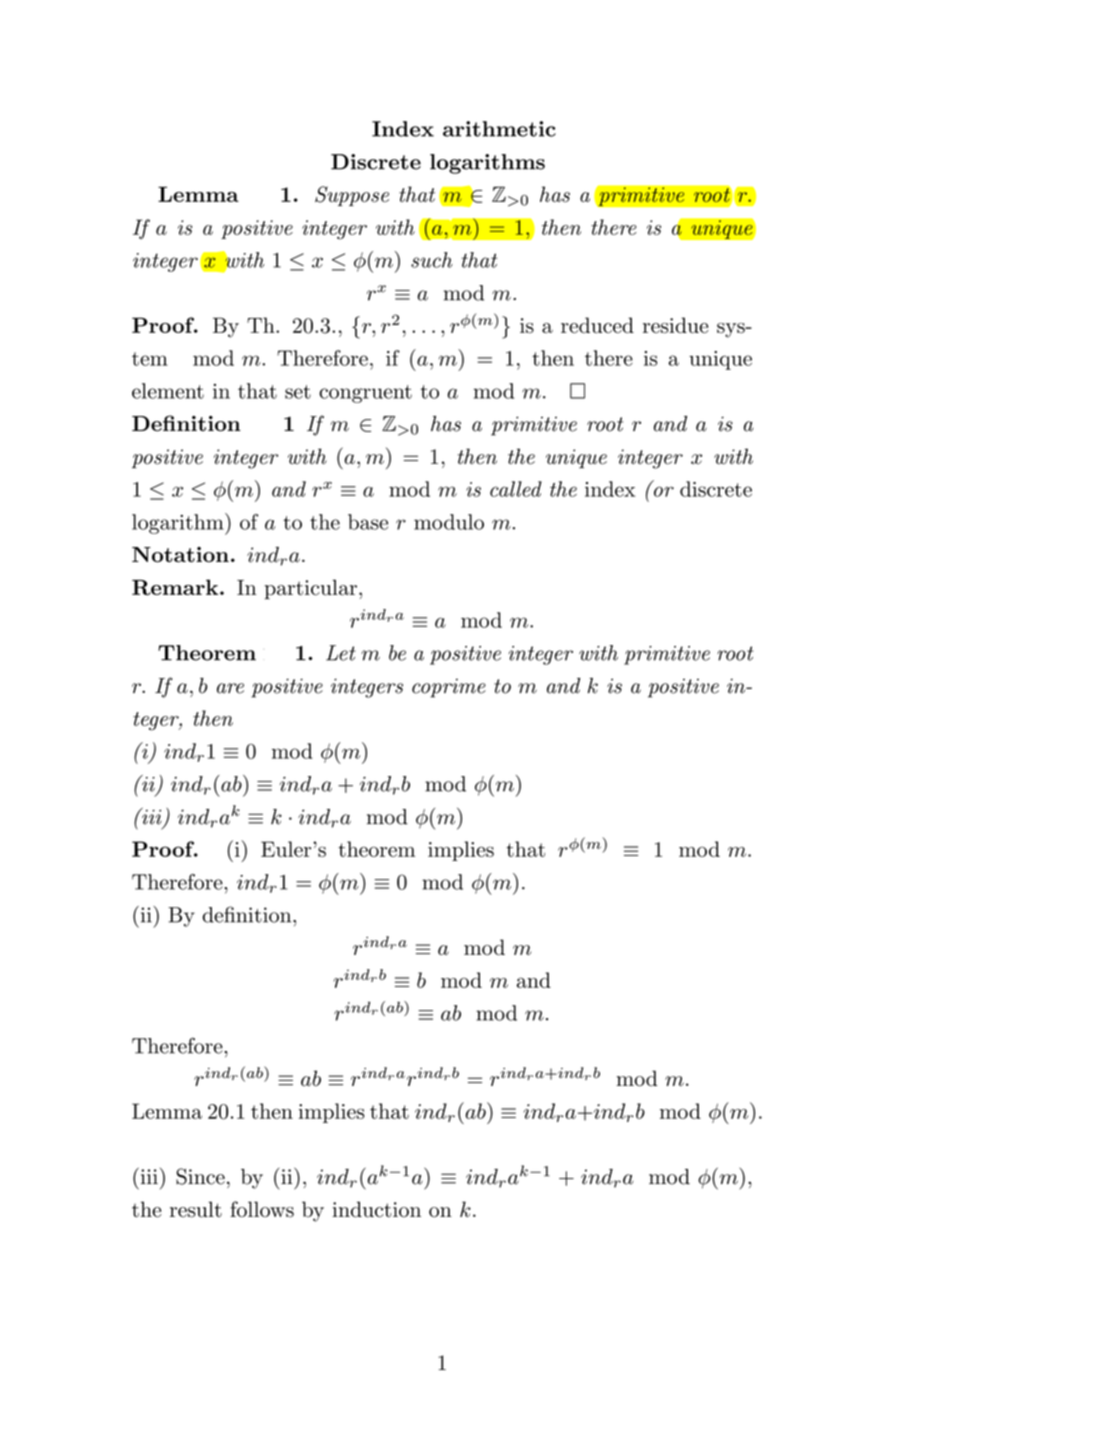  What do you see at coordinates (499, 129) in the page?
I see `arithmetic` at bounding box center [499, 129].
